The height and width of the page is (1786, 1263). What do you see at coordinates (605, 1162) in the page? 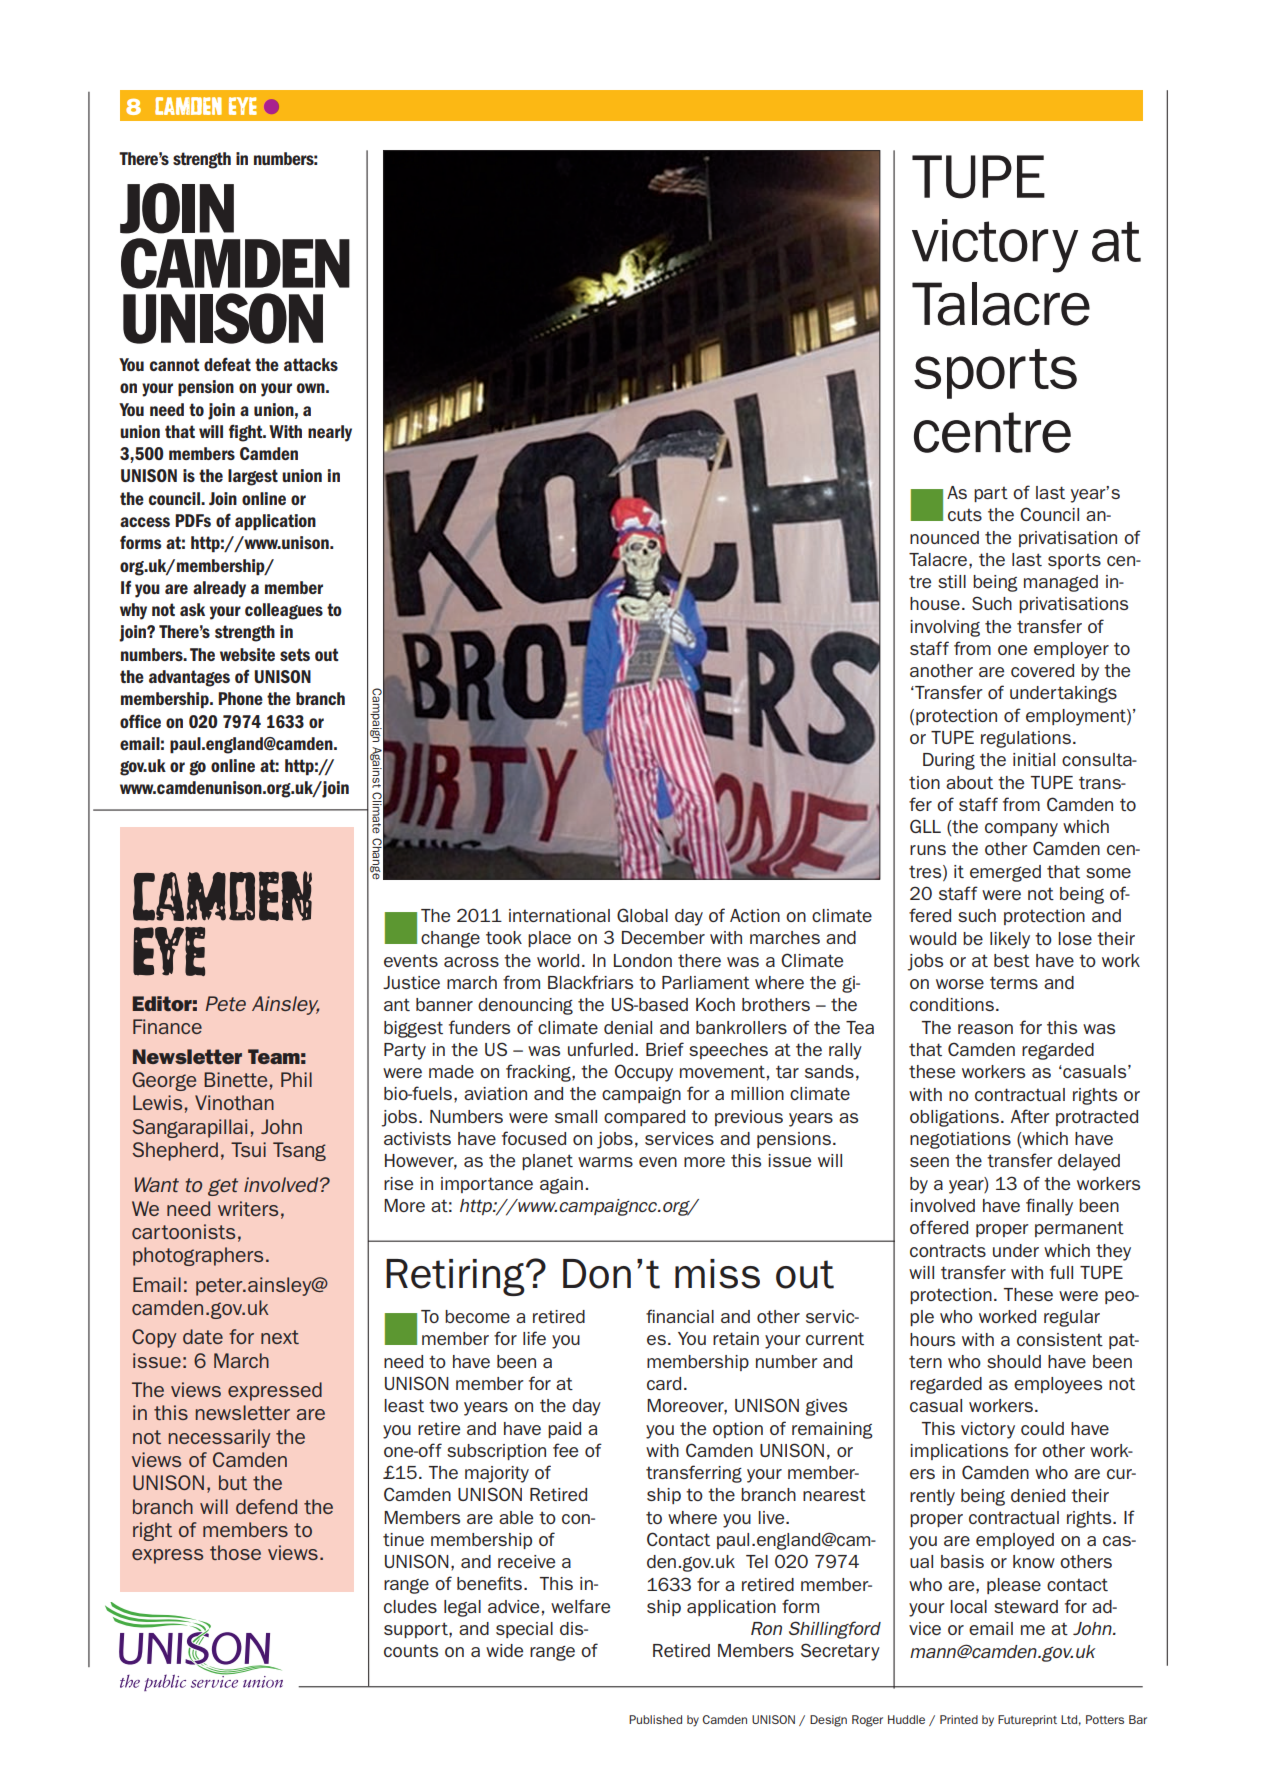
I see `warms` at bounding box center [605, 1162].
